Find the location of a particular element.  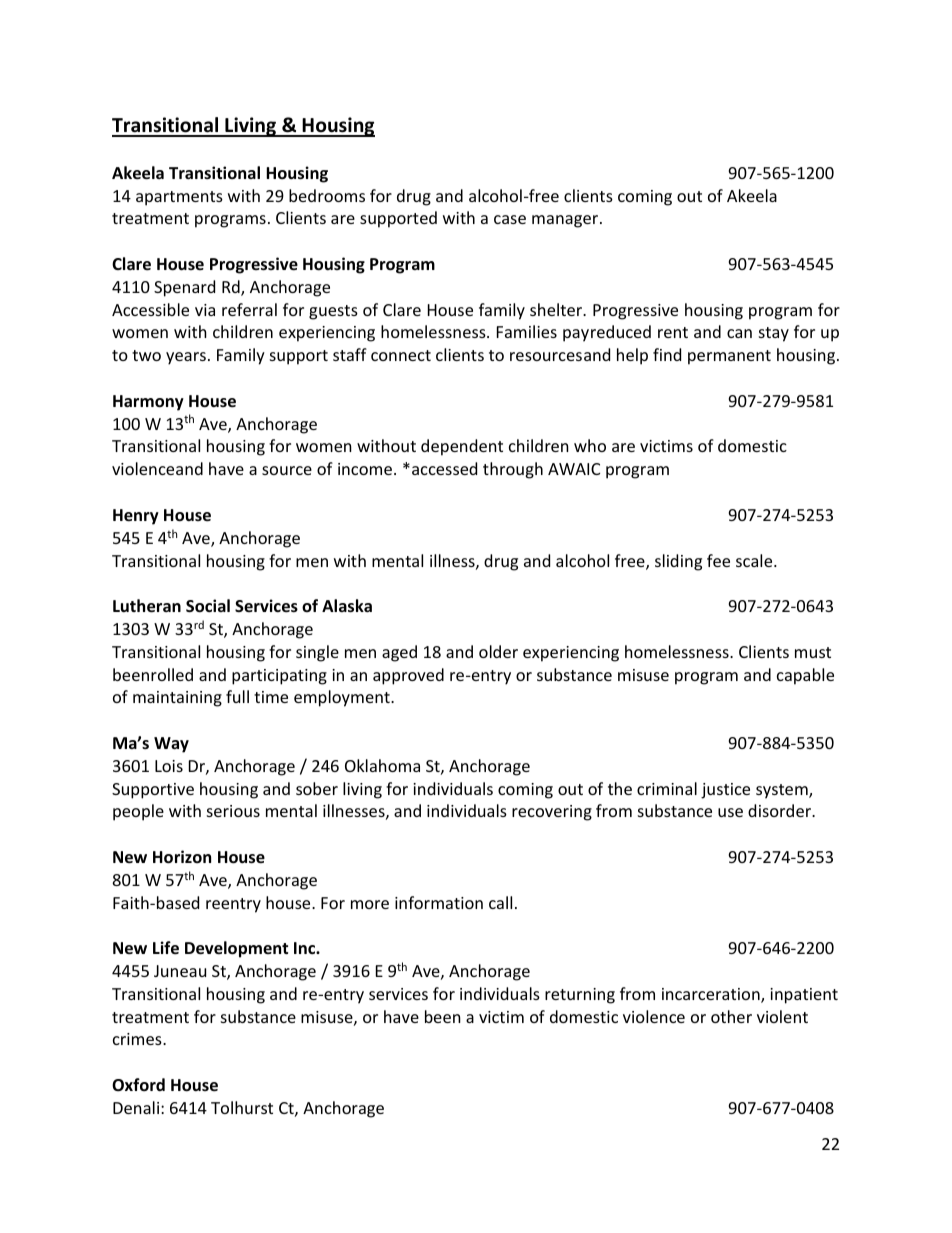

call is located at coordinates (500, 902).
